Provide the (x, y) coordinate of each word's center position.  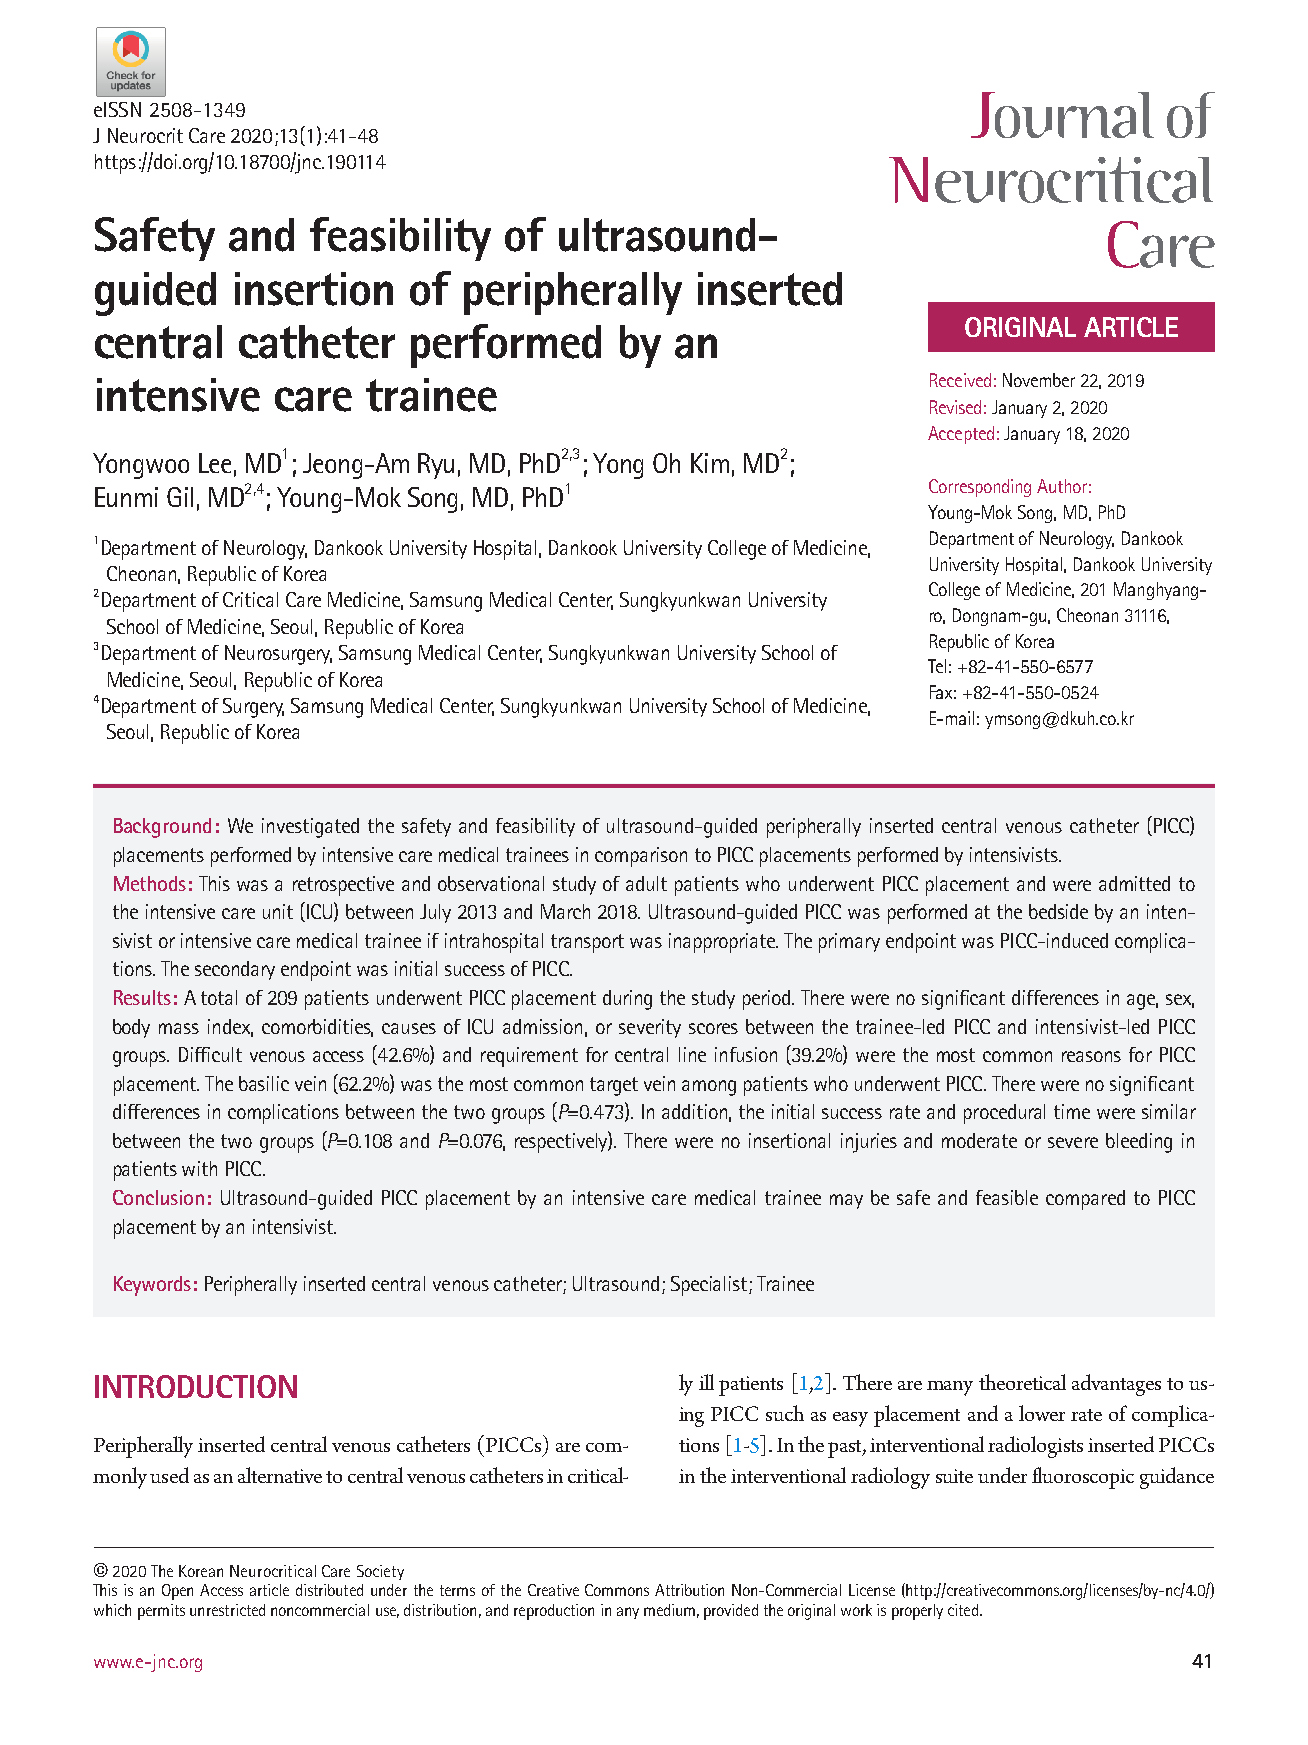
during (627, 1000)
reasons (1091, 1056)
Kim (710, 463)
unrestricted (227, 1610)
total (219, 997)
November (1039, 380)
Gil (180, 497)
